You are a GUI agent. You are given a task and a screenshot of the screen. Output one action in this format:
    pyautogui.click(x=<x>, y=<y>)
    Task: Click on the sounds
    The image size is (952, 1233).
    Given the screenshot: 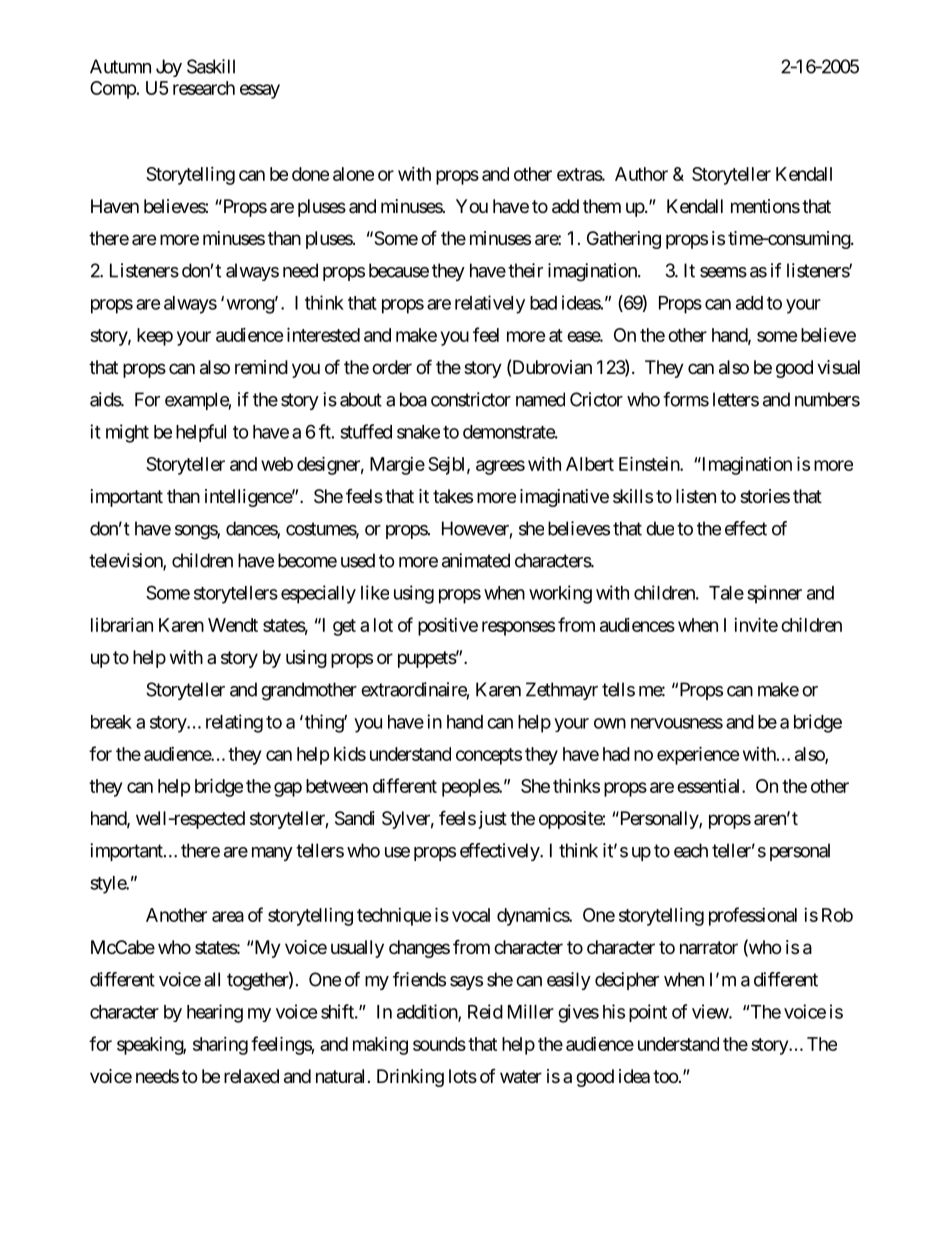 What is the action you would take?
    pyautogui.click(x=439, y=1044)
